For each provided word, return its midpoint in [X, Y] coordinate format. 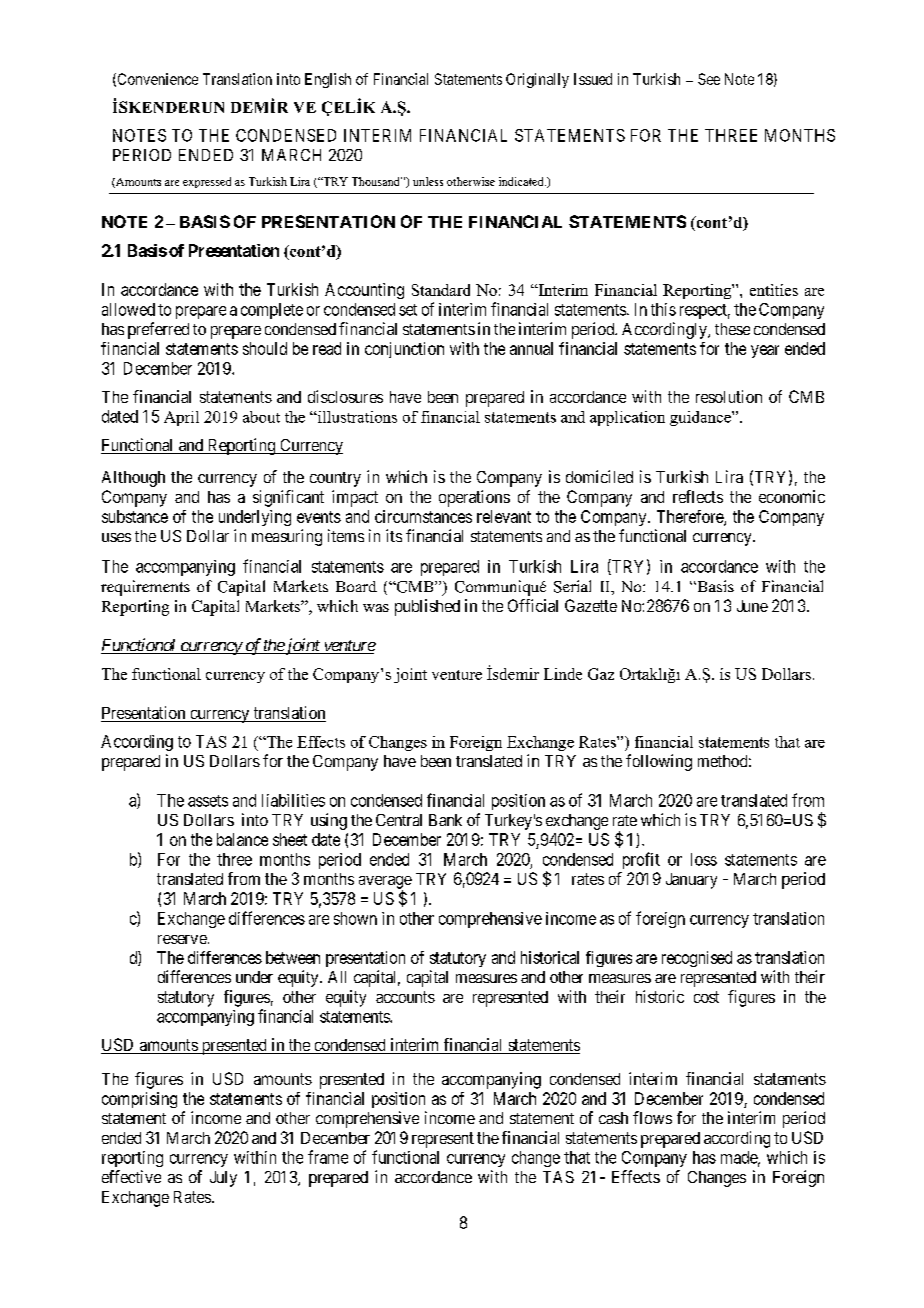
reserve [182, 939]
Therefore [691, 517]
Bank [445, 820]
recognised [697, 959]
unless [428, 181]
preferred [158, 330]
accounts [405, 997]
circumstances [423, 516]
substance [135, 516]
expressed [207, 182]
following [659, 762]
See [709, 79]
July [223, 1179]
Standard [441, 290]
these [732, 329]
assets [208, 801]
